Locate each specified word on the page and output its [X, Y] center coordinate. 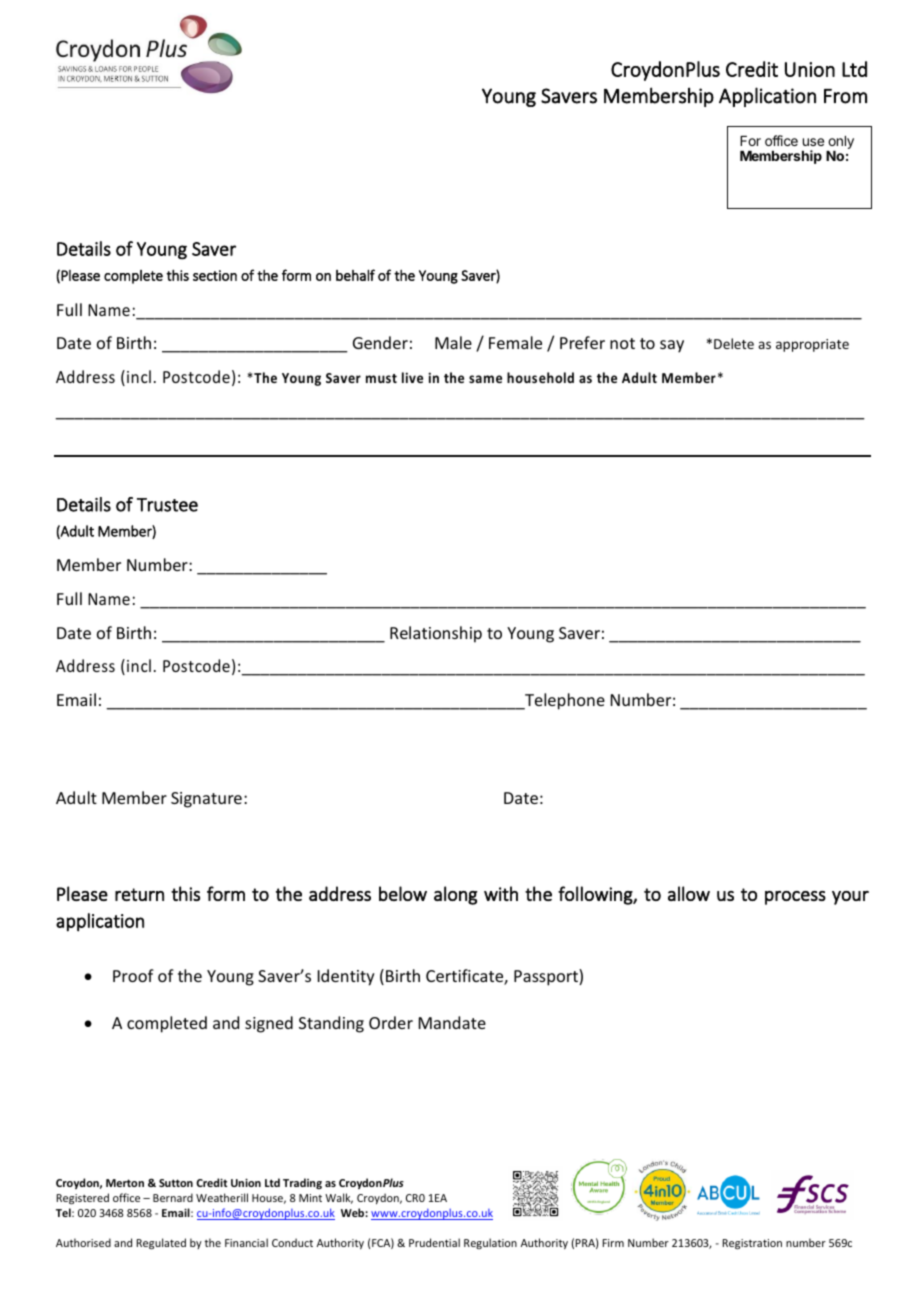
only [841, 142]
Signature [206, 800]
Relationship [436, 634]
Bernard [173, 1197]
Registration [752, 1244]
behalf [355, 275]
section [215, 275]
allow [689, 893]
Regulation [490, 1243]
